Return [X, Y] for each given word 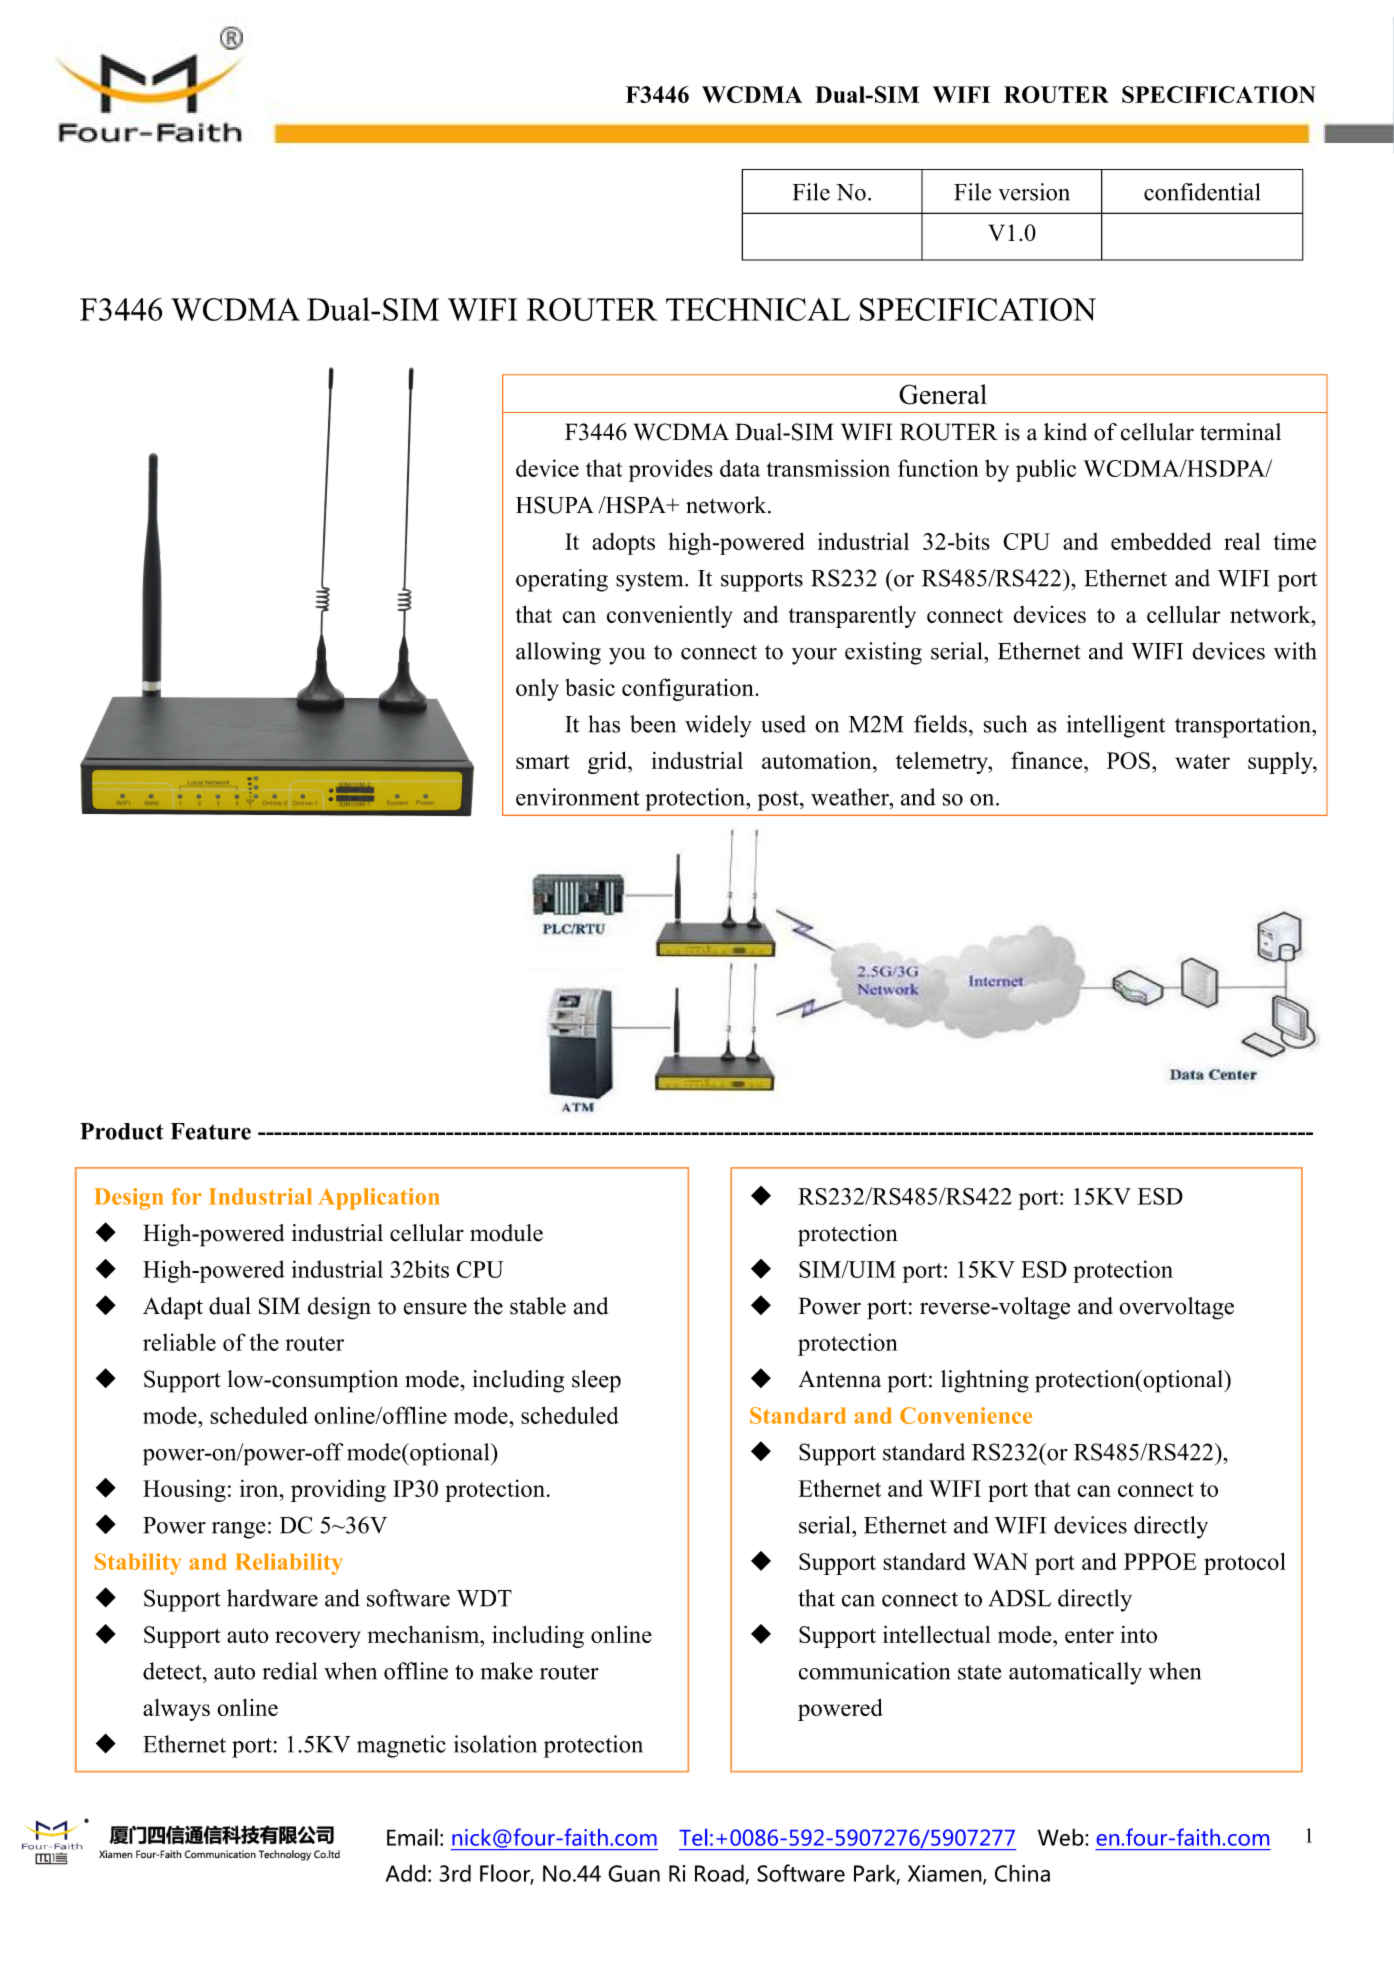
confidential [1202, 192]
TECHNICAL [758, 309]
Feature [211, 1131]
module [506, 1233]
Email [412, 1837]
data [740, 468]
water [1202, 761]
